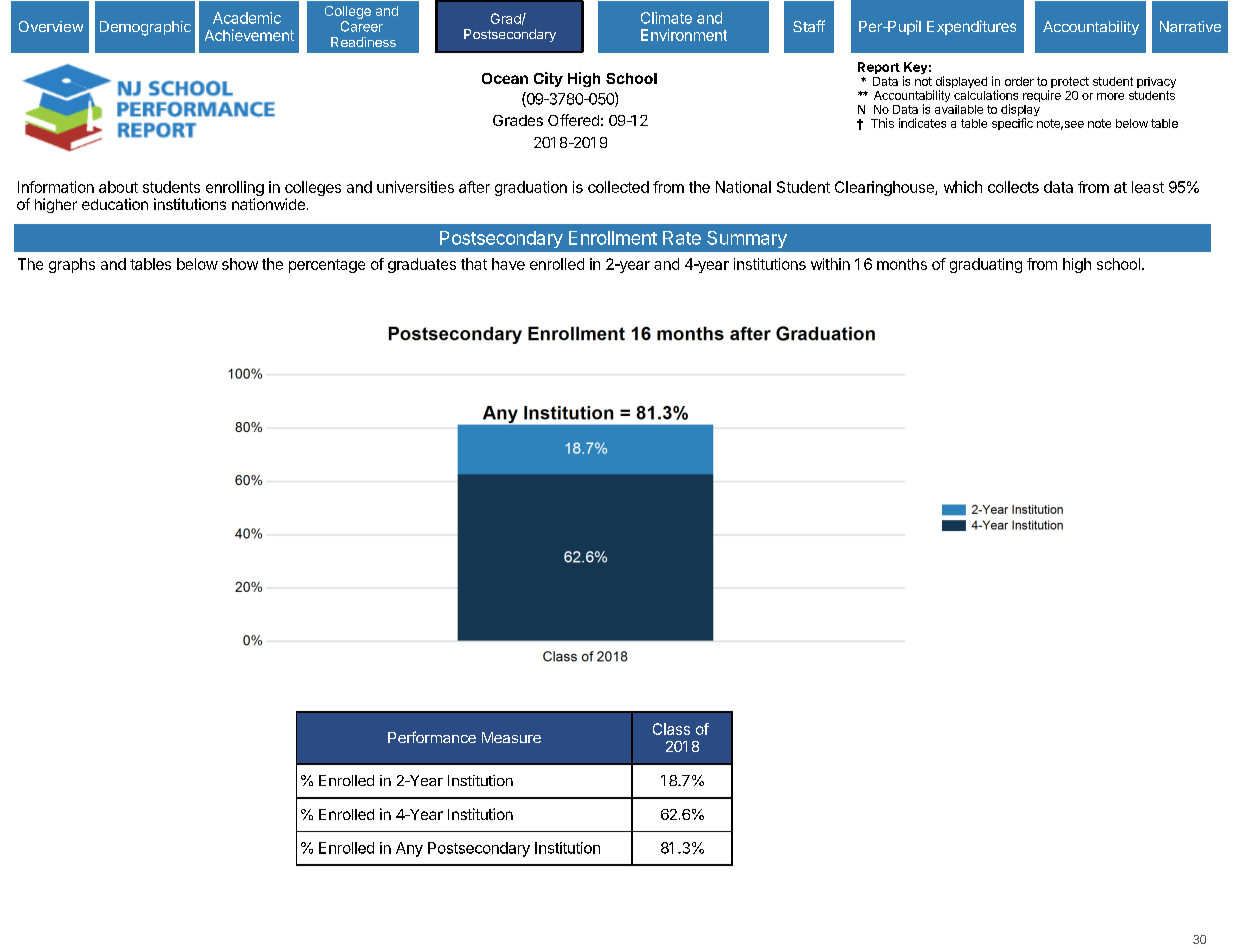 Image resolution: width=1233 pixels, height=952 pixels. What do you see at coordinates (508, 264) in the page?
I see `have` at bounding box center [508, 264].
